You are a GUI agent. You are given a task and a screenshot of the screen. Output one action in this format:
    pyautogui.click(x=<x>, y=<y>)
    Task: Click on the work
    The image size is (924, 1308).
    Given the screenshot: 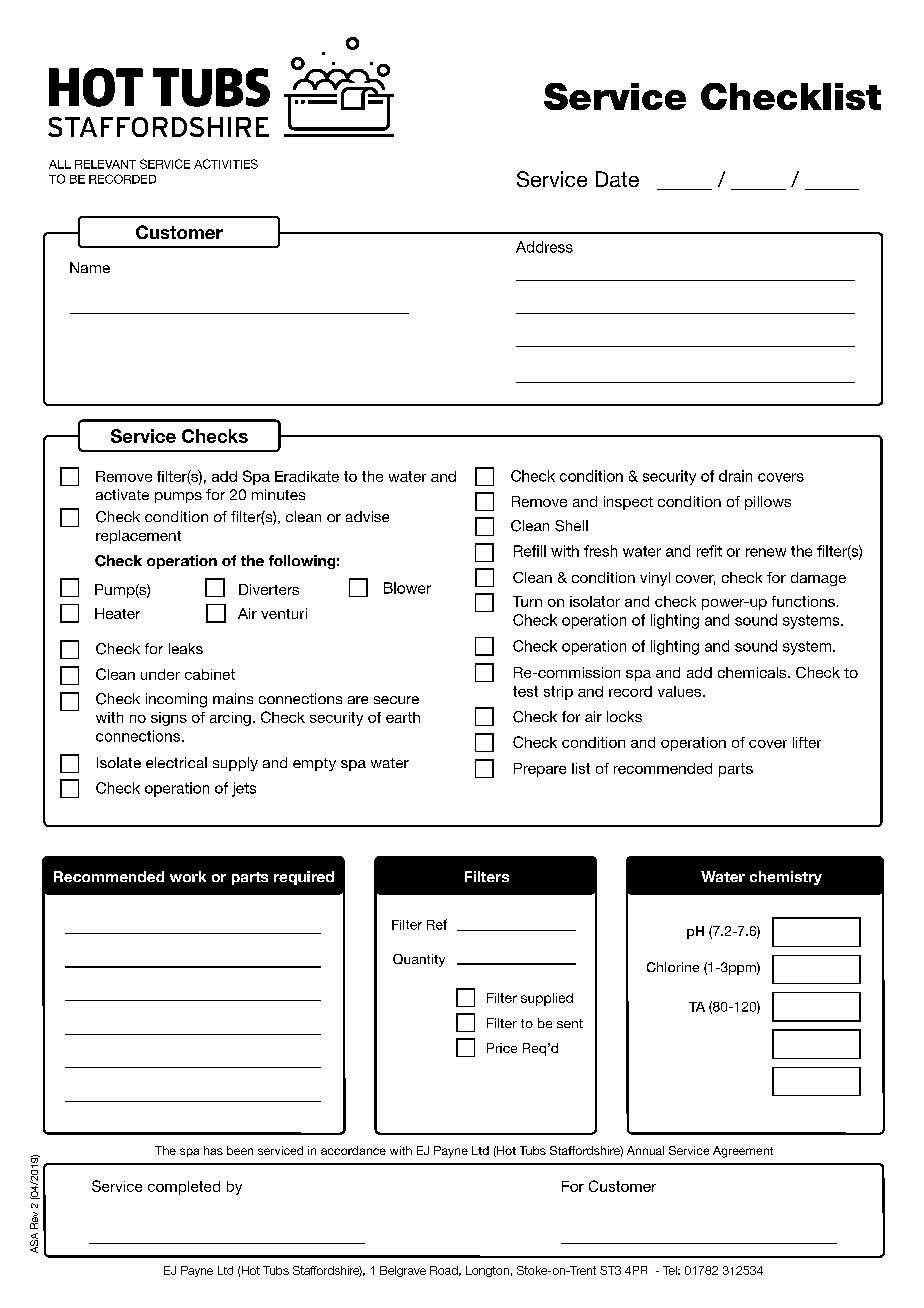 What is the action you would take?
    pyautogui.click(x=188, y=876)
